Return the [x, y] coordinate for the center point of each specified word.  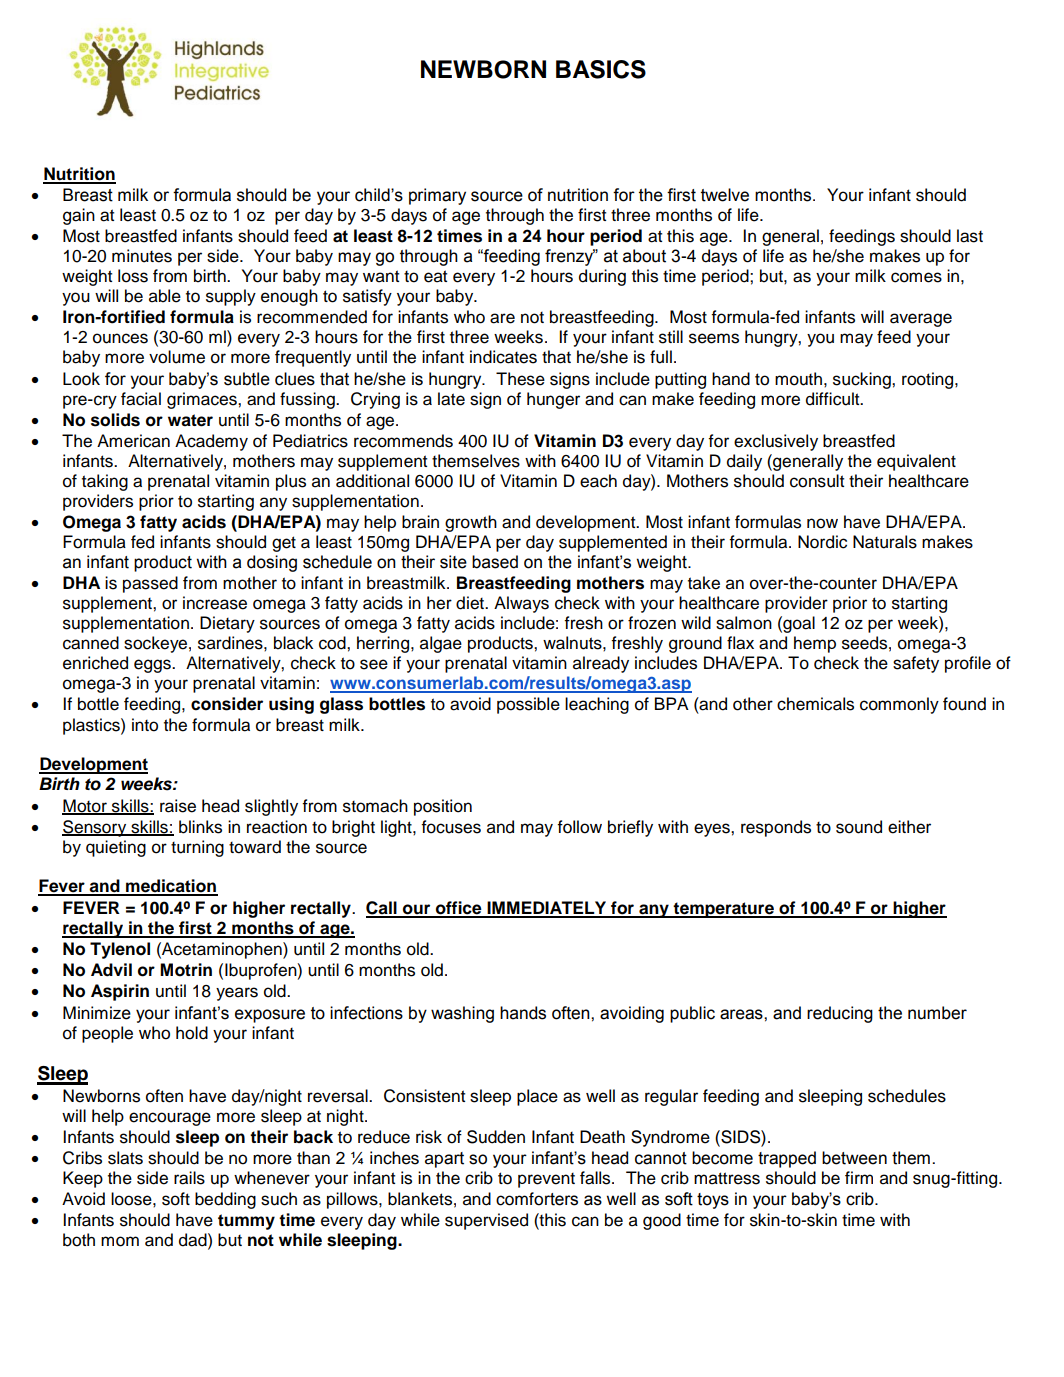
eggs [153, 666]
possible [528, 705]
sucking [863, 380]
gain [79, 216]
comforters [537, 1199]
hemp [815, 644]
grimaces [203, 400]
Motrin [186, 970]
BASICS [601, 69]
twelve [725, 195]
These [520, 379]
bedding [225, 1200]
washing [462, 1014]
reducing [840, 1014]
